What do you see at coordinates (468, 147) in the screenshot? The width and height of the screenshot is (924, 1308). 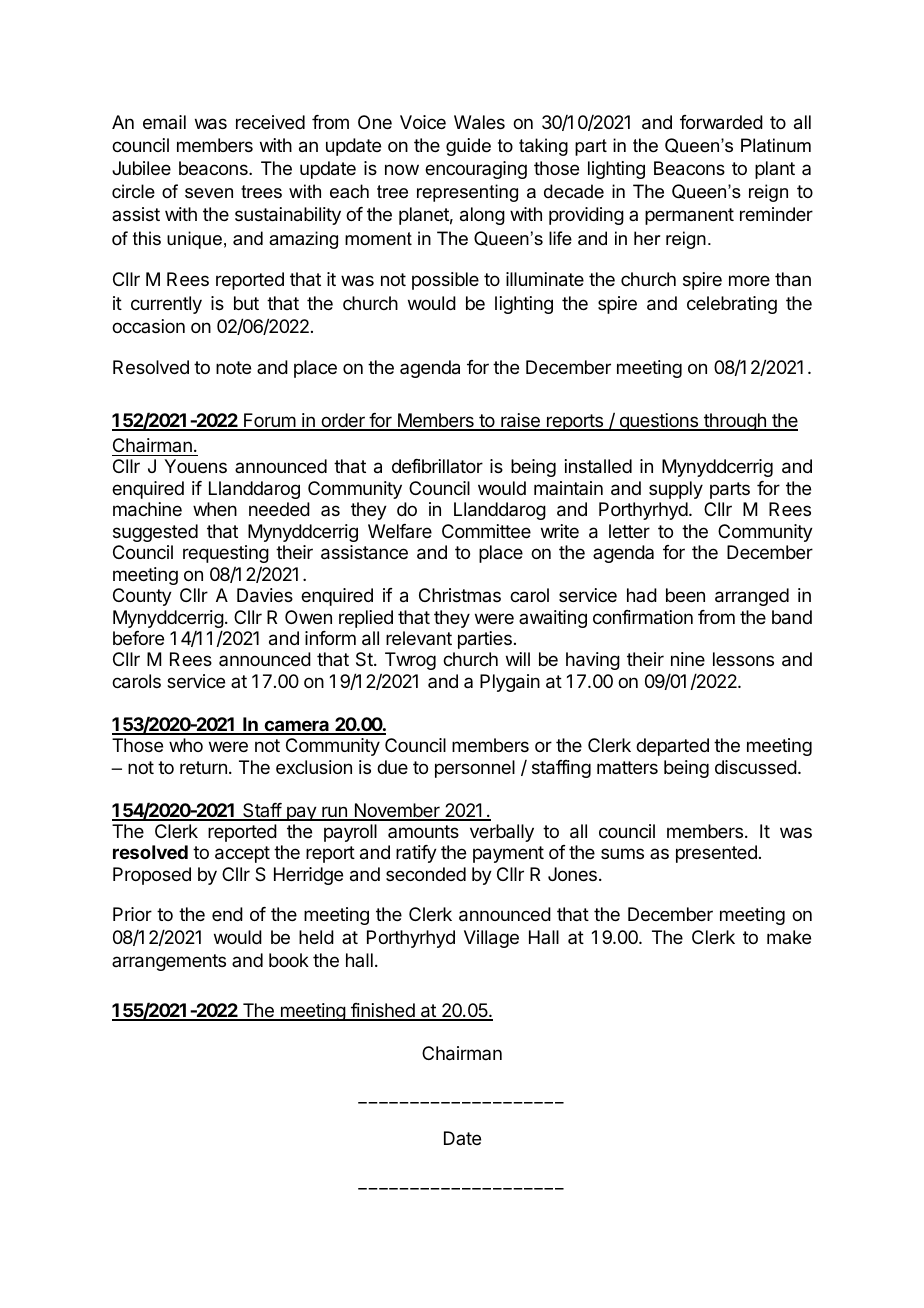 I see `guide` at bounding box center [468, 147].
